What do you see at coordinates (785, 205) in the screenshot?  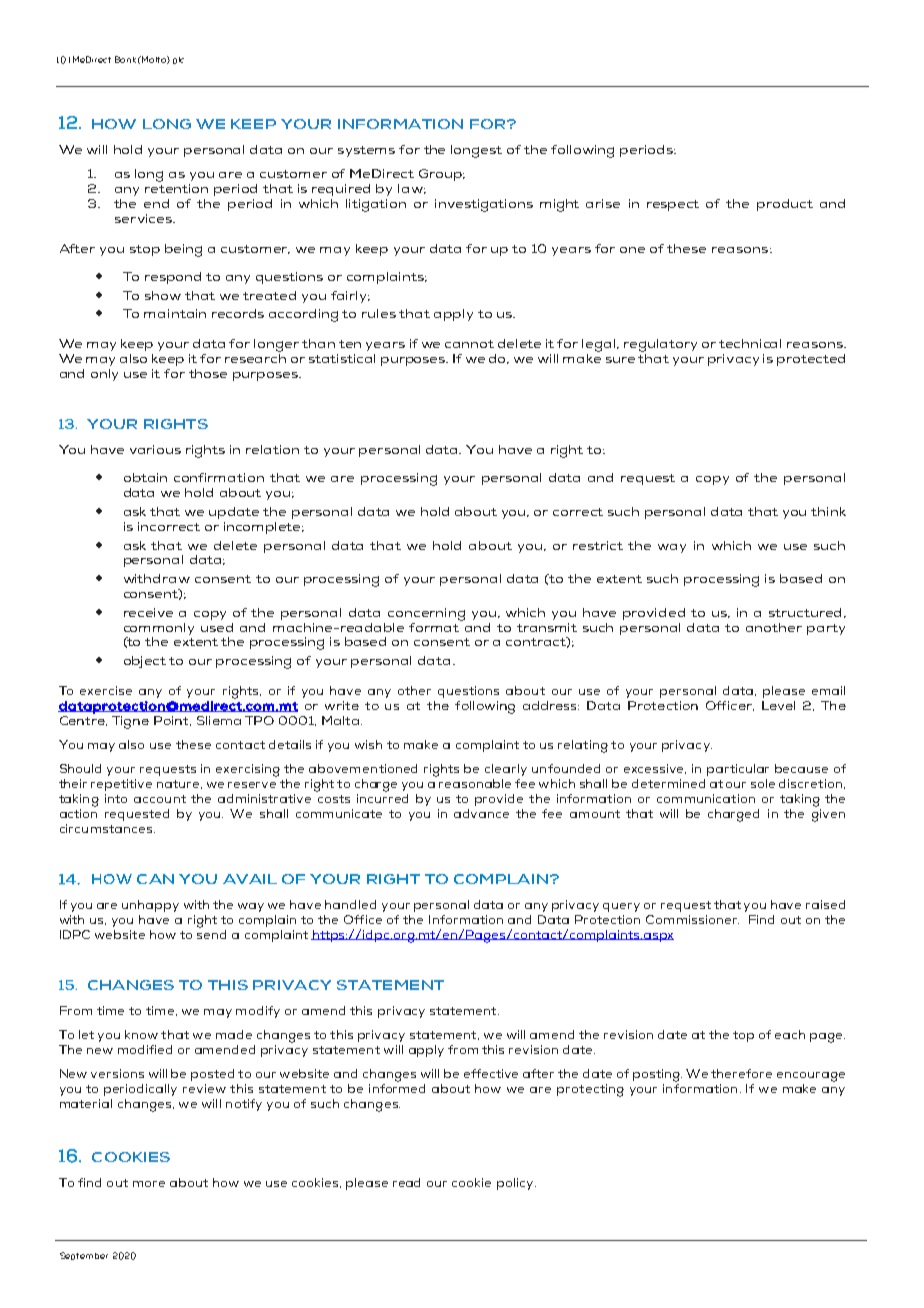 I see `product` at bounding box center [785, 205].
